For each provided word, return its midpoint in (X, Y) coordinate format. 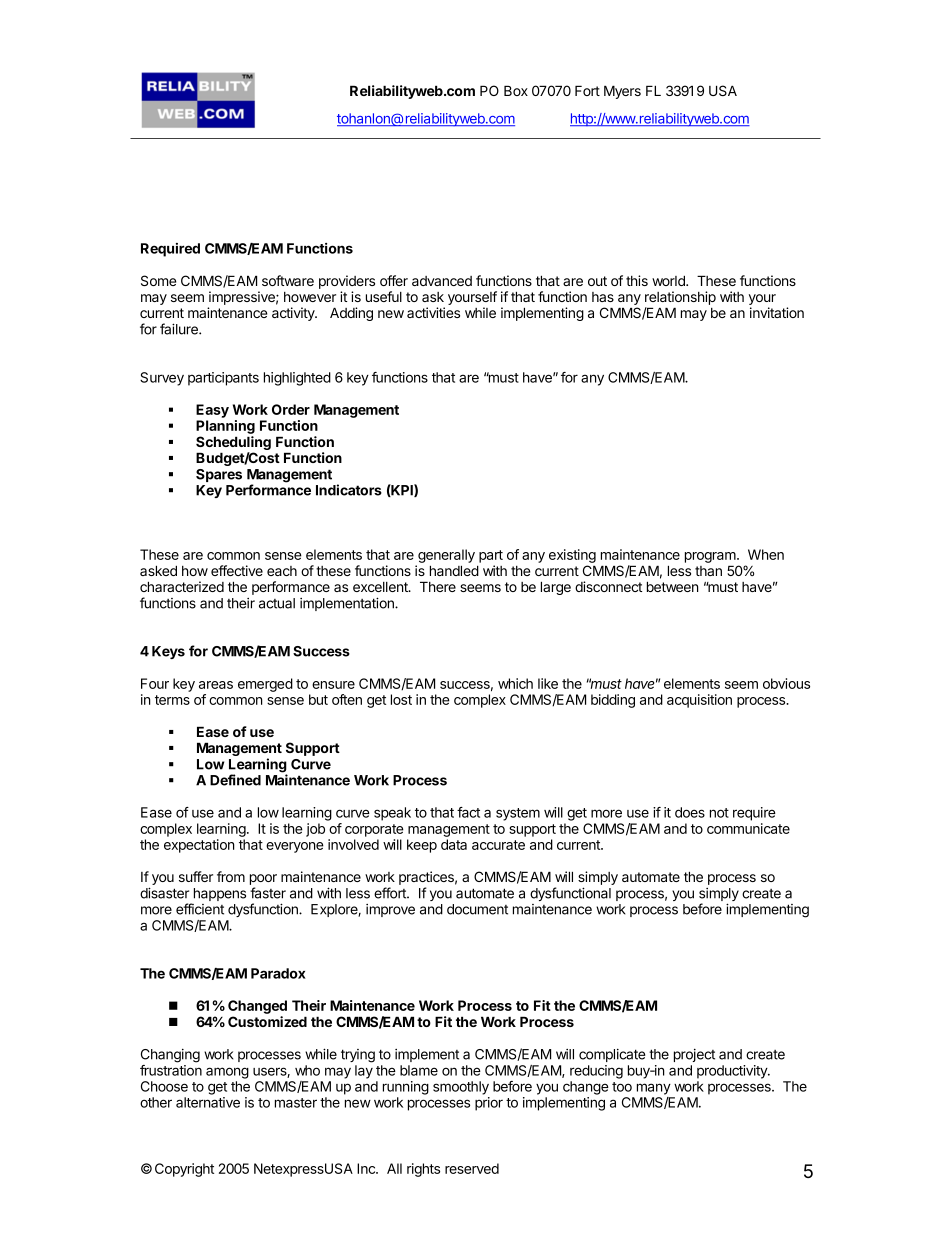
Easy (212, 411)
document (477, 909)
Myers (622, 92)
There (438, 586)
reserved (472, 1168)
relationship (680, 299)
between (673, 586)
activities (433, 312)
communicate (748, 828)
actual (277, 603)
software (288, 280)
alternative (208, 1102)
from (231, 876)
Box (516, 90)
